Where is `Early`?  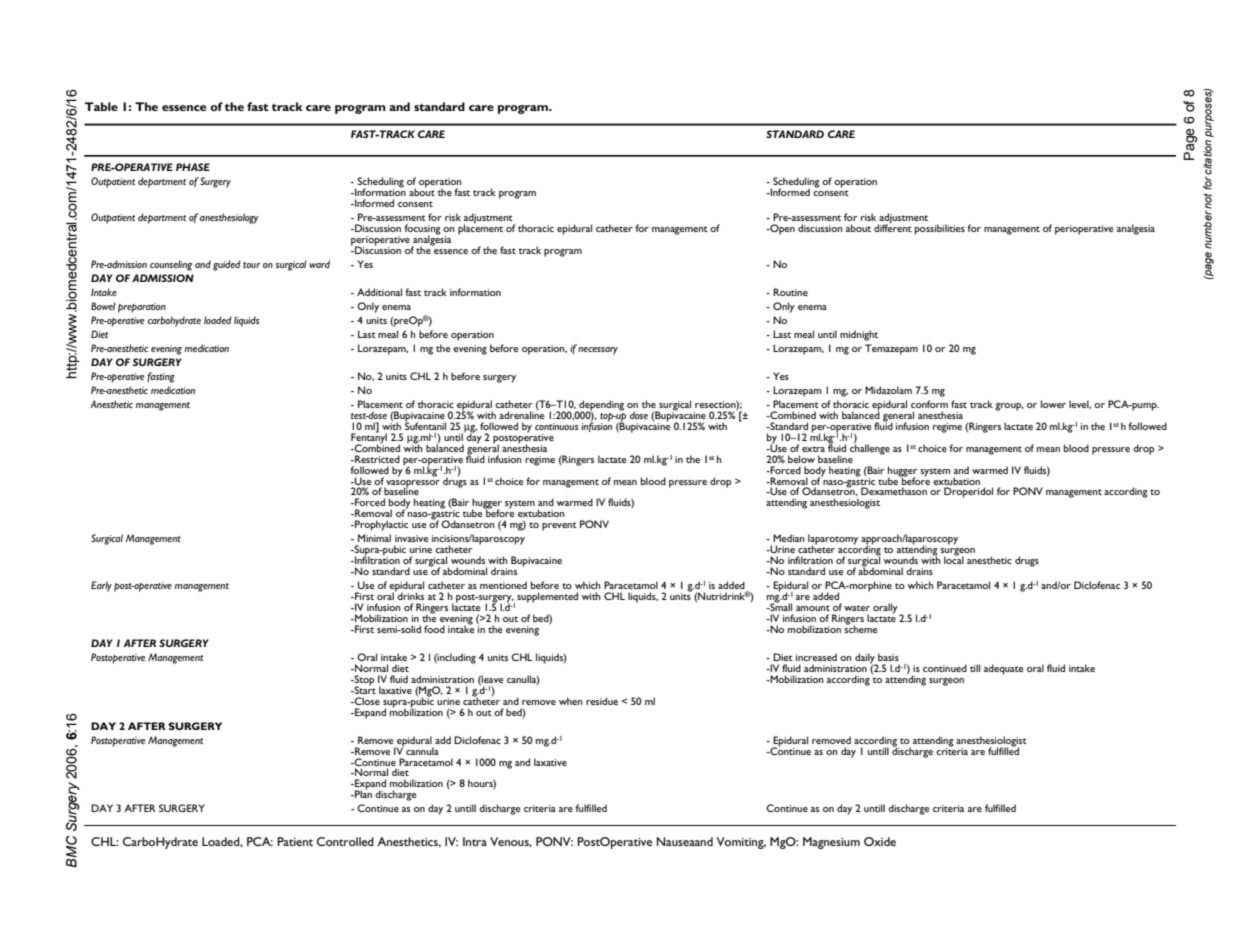 Early is located at coordinates (101, 586).
